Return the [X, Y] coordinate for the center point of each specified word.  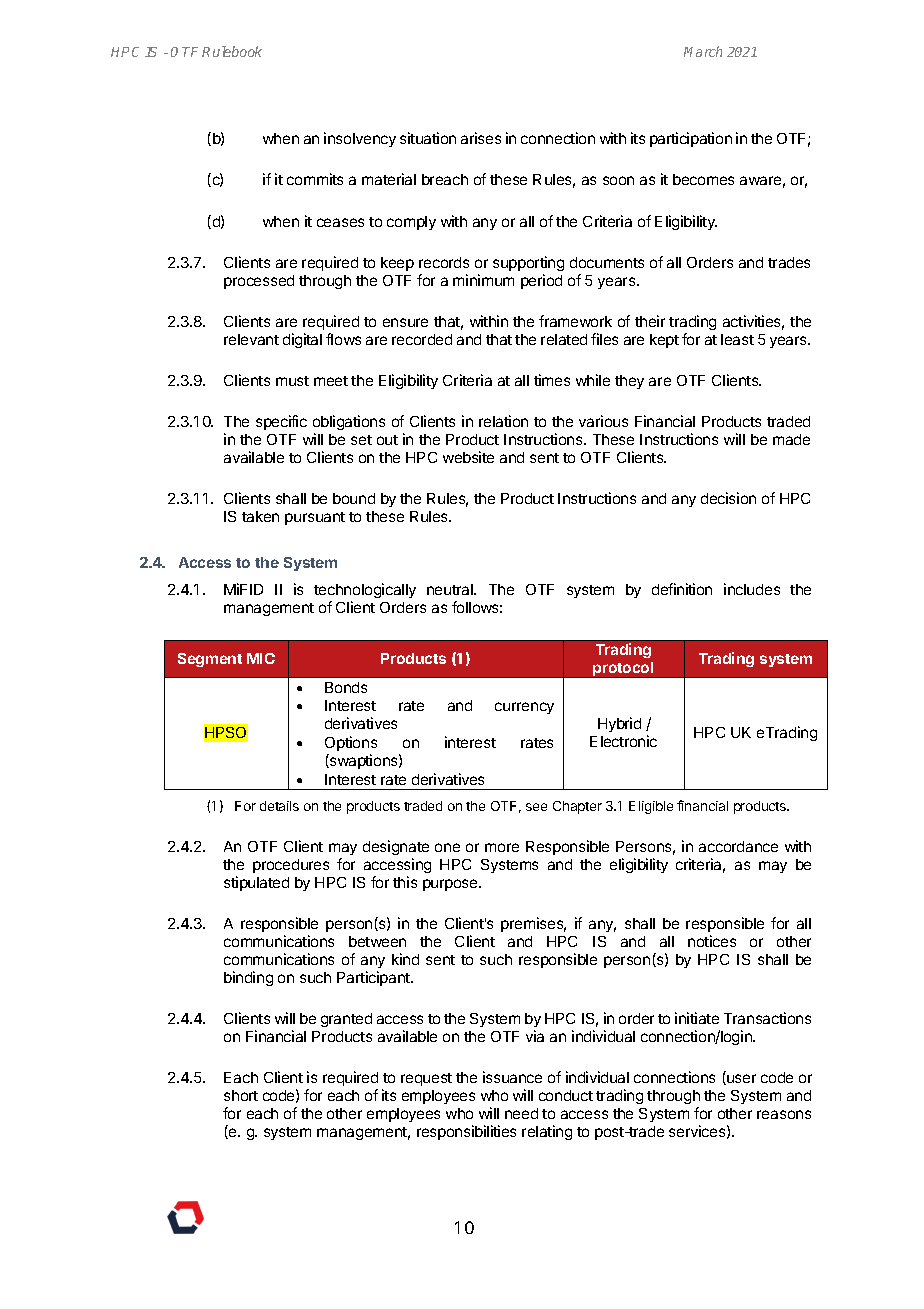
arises [481, 138]
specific [281, 422]
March [703, 51]
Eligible [651, 807]
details [279, 806]
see [536, 807]
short [241, 1095]
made [791, 439]
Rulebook [232, 51]
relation [503, 421]
